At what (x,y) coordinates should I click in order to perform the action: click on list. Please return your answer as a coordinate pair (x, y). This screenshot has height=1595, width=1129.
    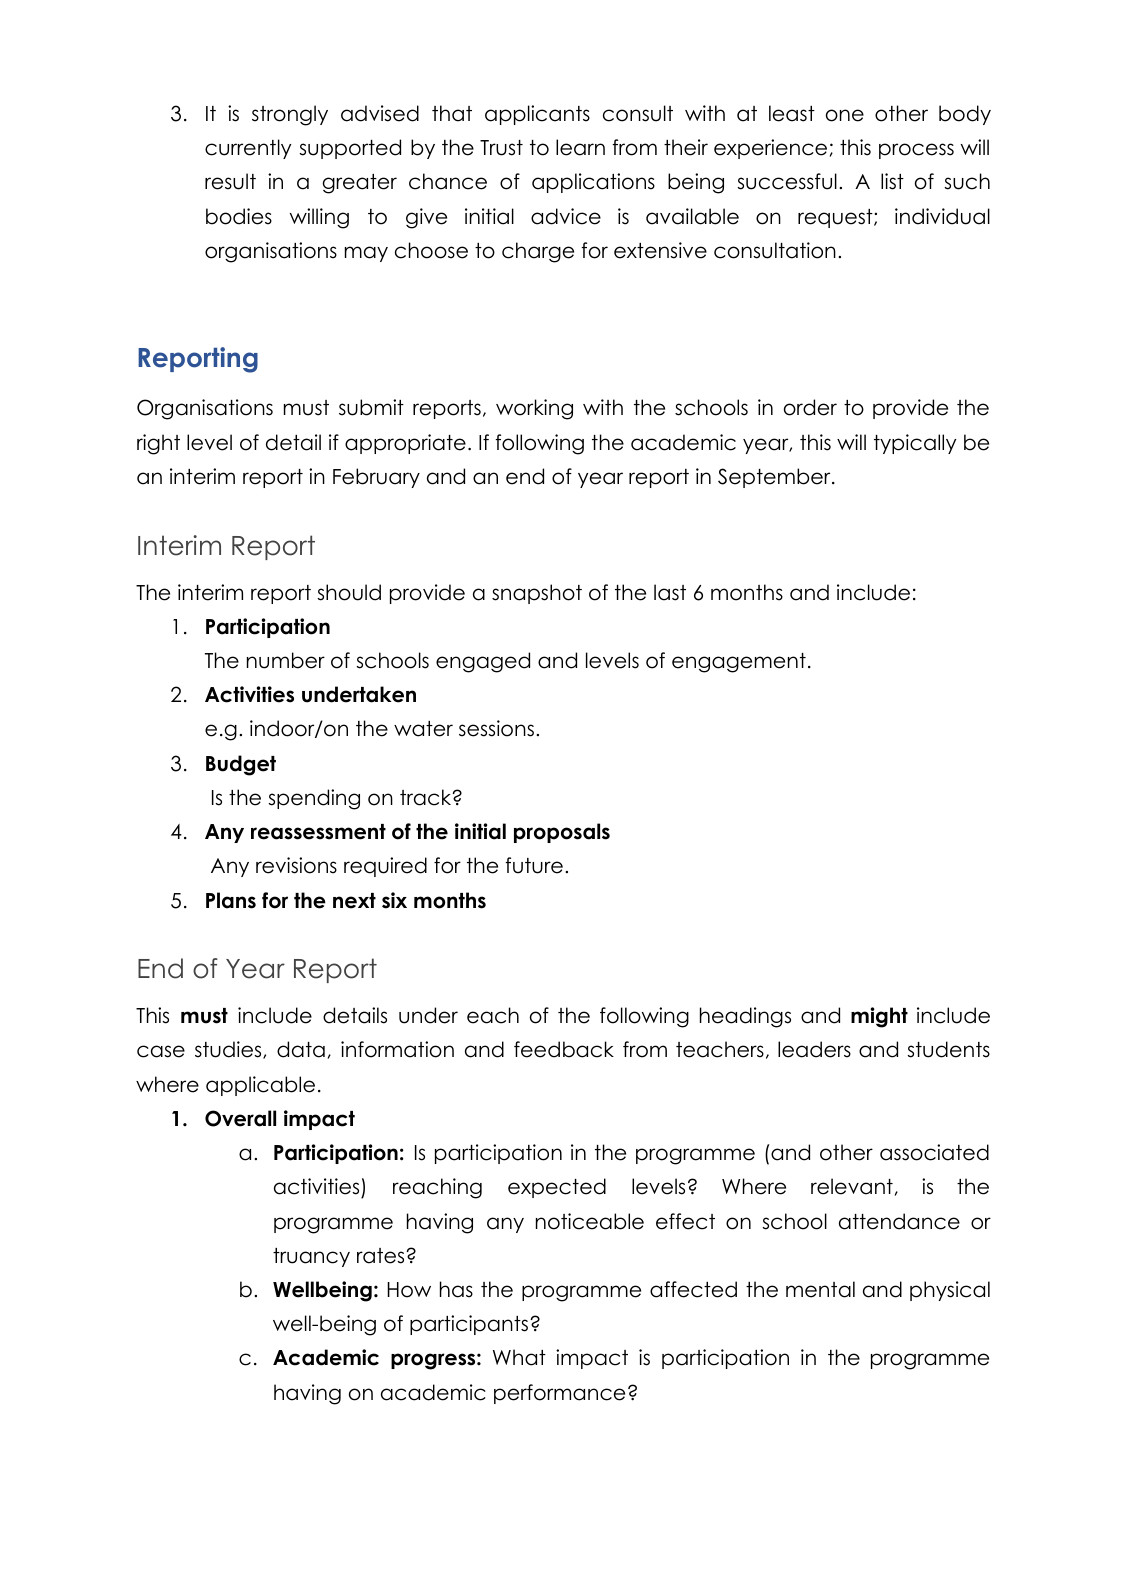
    Looking at the image, I should click on (892, 181).
